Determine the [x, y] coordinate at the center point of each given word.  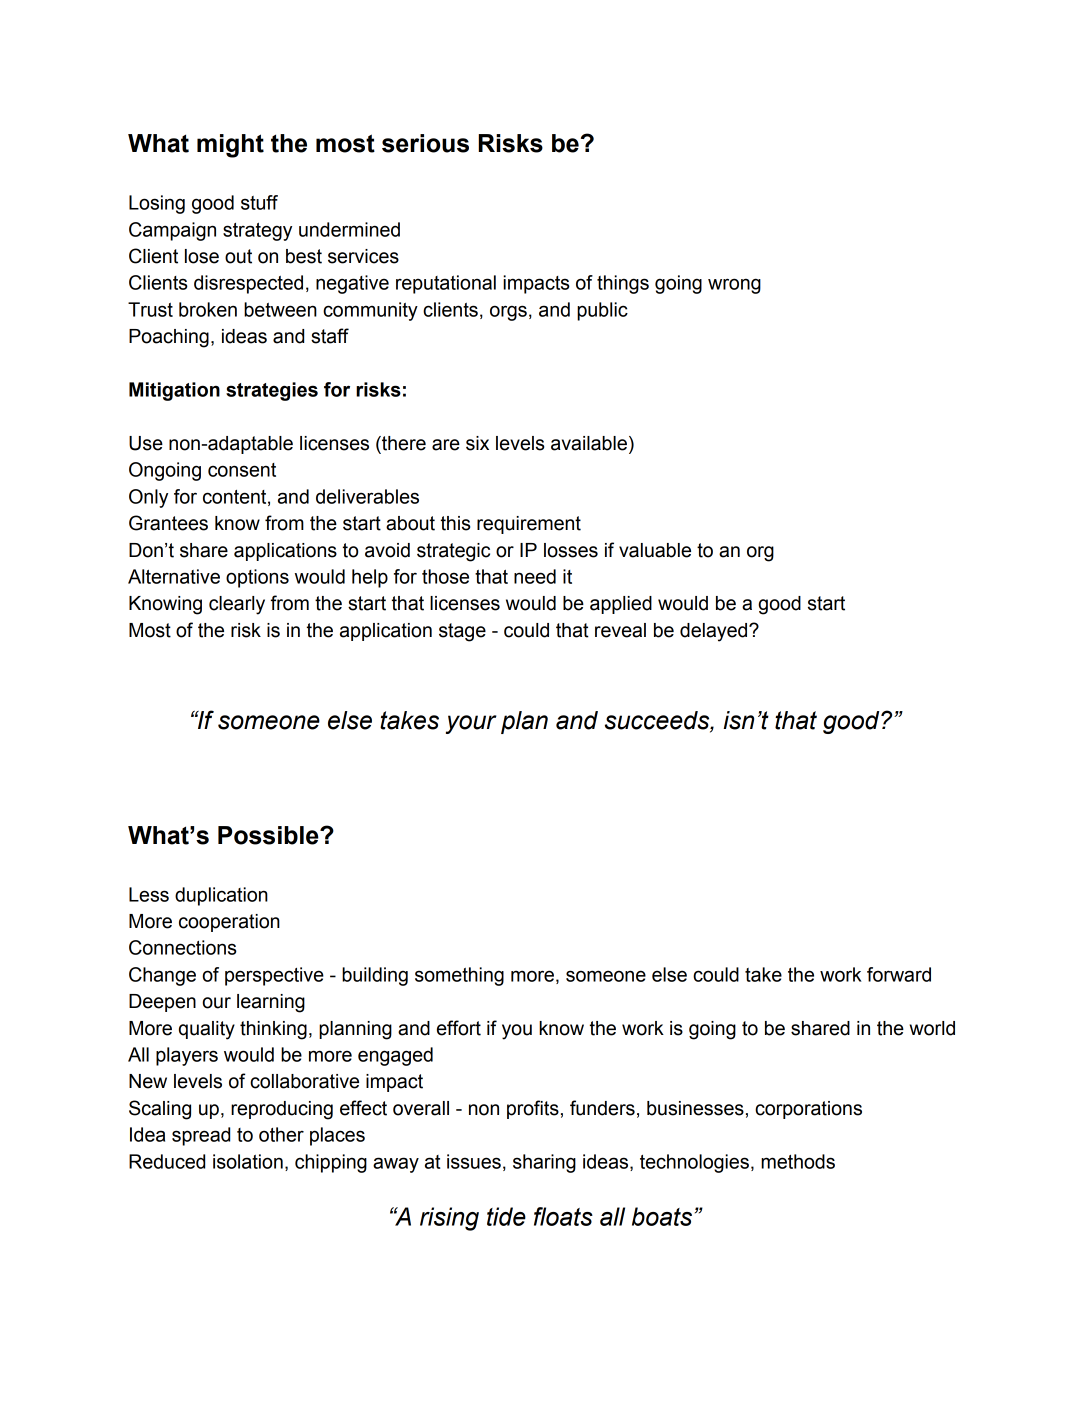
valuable [655, 550]
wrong [734, 286]
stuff [259, 202]
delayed [715, 632]
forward [899, 974]
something [459, 976]
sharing [544, 1163]
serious [425, 143]
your [471, 724]
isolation [248, 1161]
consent [242, 470]
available [589, 443]
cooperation [229, 923]
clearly [237, 605]
